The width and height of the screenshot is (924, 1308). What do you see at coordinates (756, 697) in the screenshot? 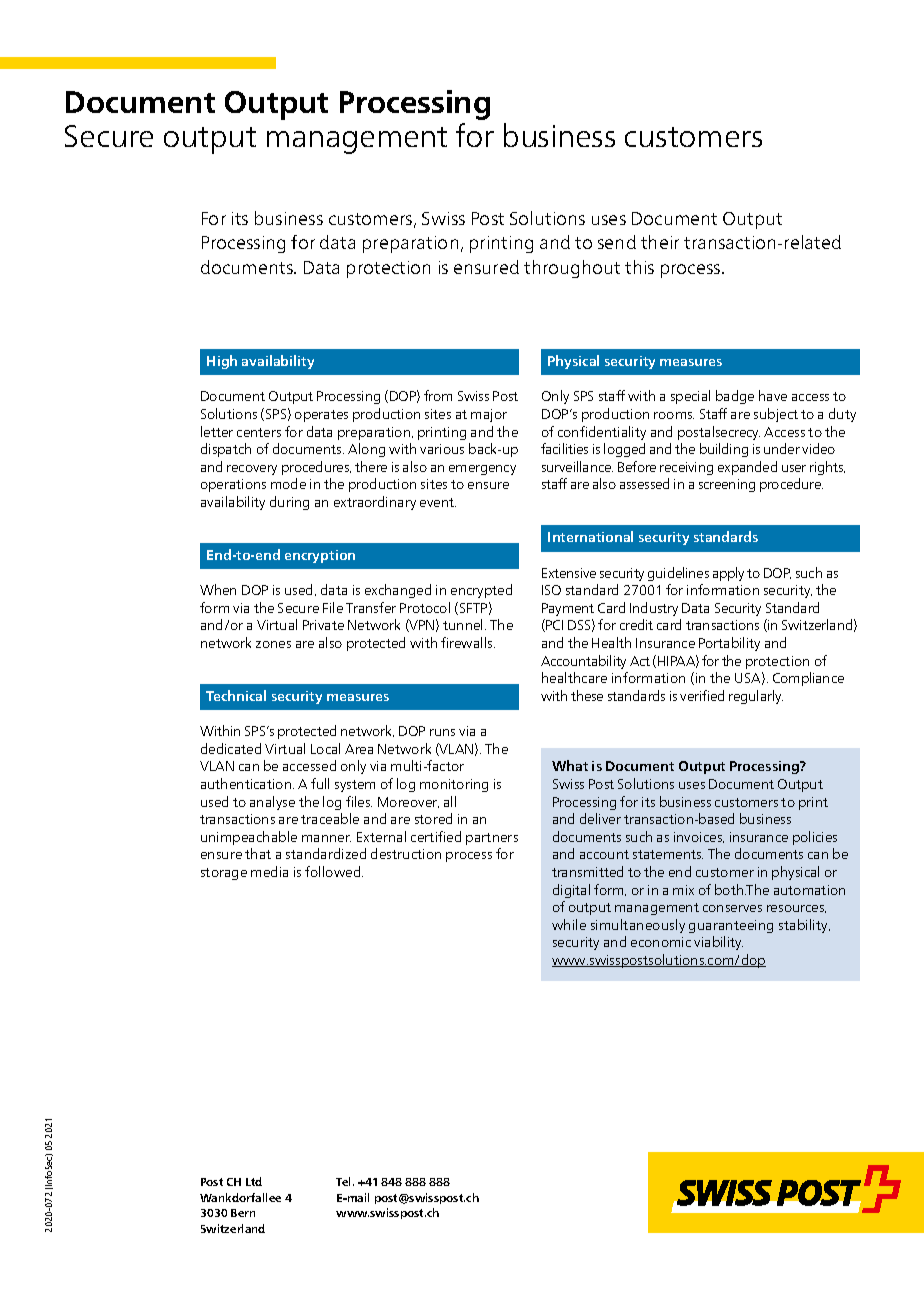
I see `regularly` at bounding box center [756, 697].
